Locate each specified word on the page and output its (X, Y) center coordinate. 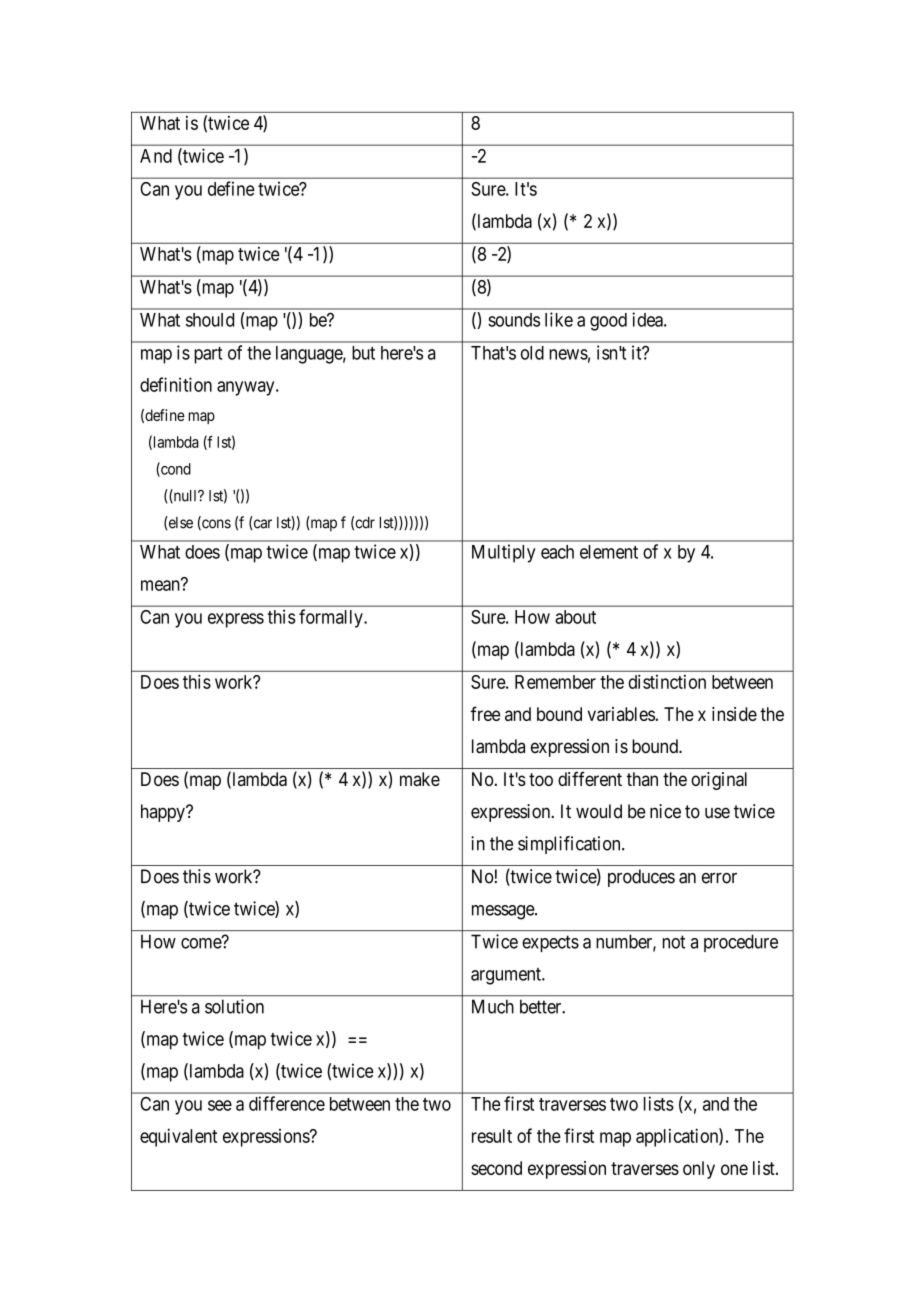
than (642, 779)
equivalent (178, 1137)
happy (164, 813)
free (485, 713)
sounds (514, 320)
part (208, 355)
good (608, 322)
